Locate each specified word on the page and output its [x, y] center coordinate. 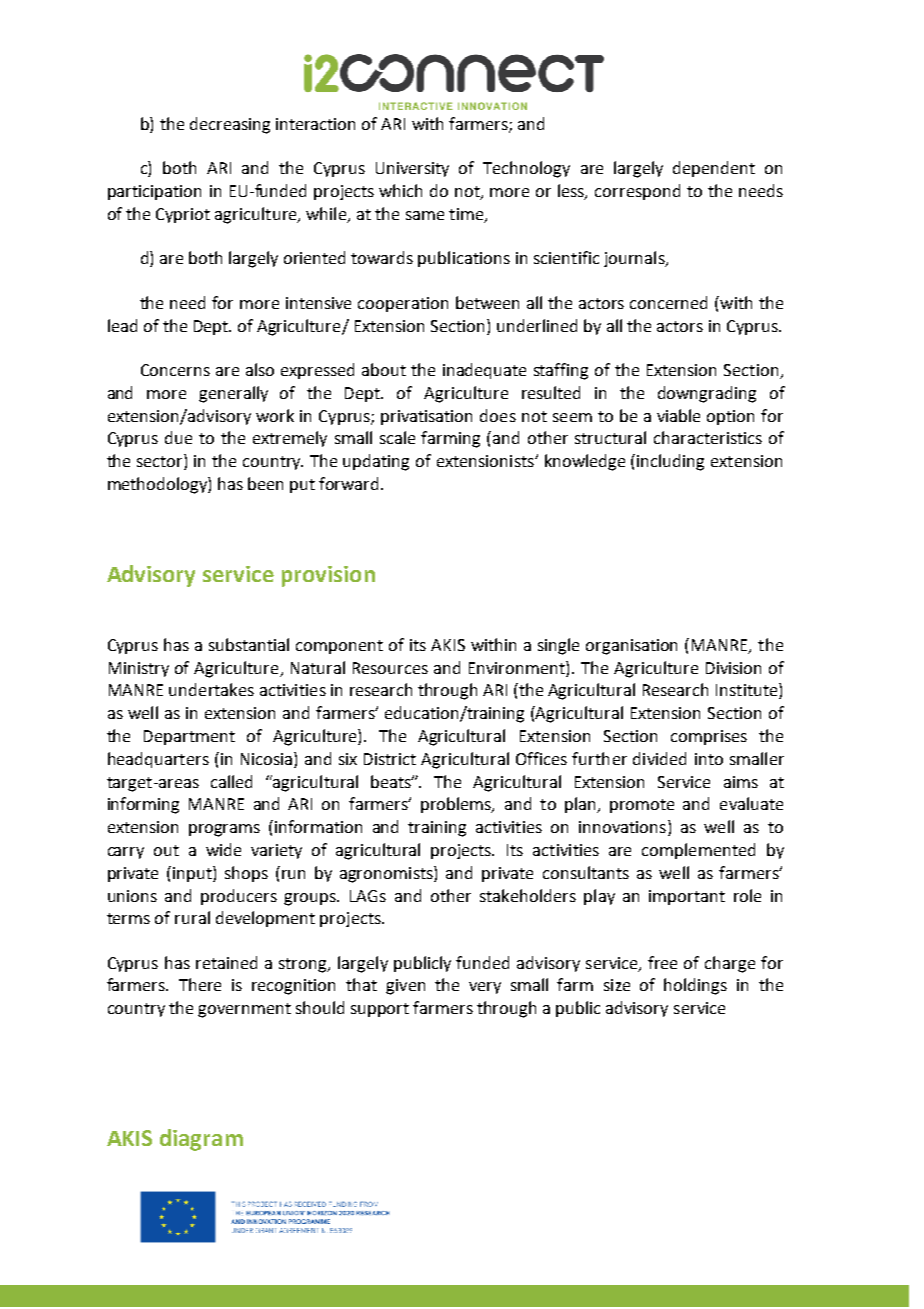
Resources [390, 668]
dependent [714, 169]
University [412, 169]
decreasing [230, 125]
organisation [631, 647]
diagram [201, 1140]
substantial [249, 644]
